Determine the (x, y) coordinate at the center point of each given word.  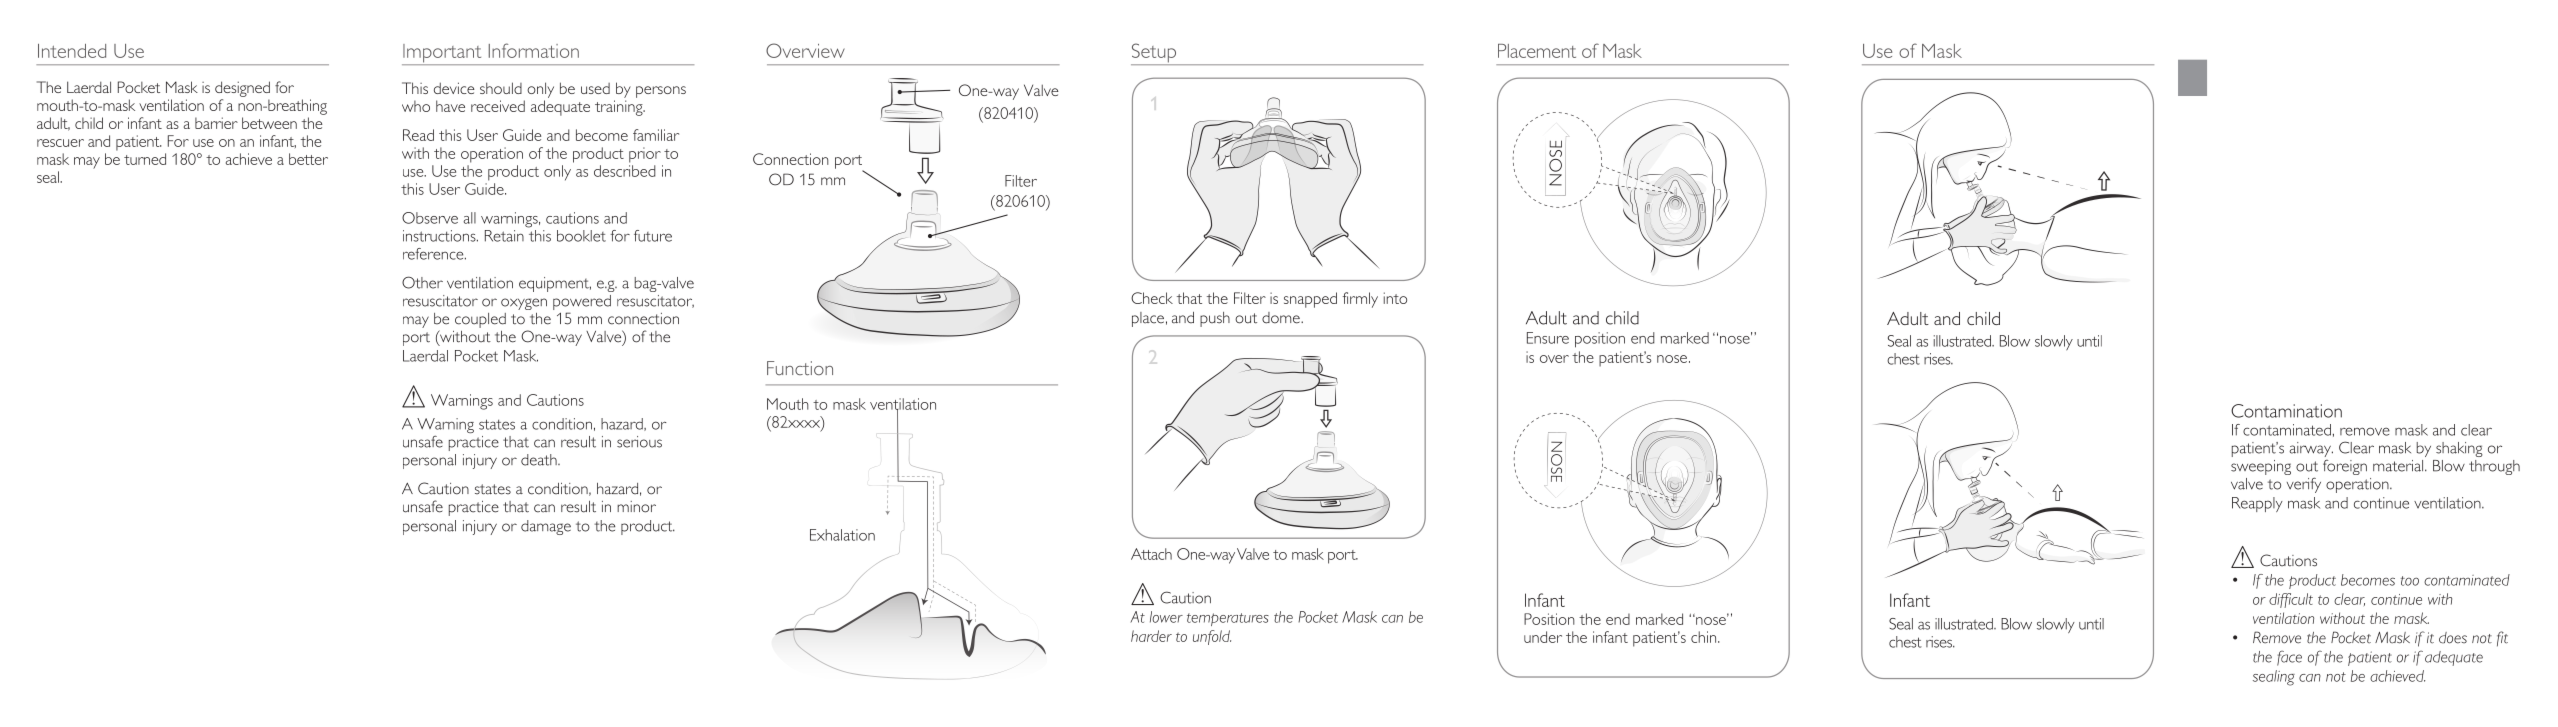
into (1395, 298)
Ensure (1548, 338)
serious (639, 442)
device (454, 88)
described (625, 171)
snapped (1310, 300)
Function (800, 368)
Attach (1151, 554)
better (308, 159)
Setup (1155, 54)
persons (661, 92)
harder (1151, 636)
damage (546, 527)
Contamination (2286, 411)
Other (422, 282)
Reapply (2257, 504)
